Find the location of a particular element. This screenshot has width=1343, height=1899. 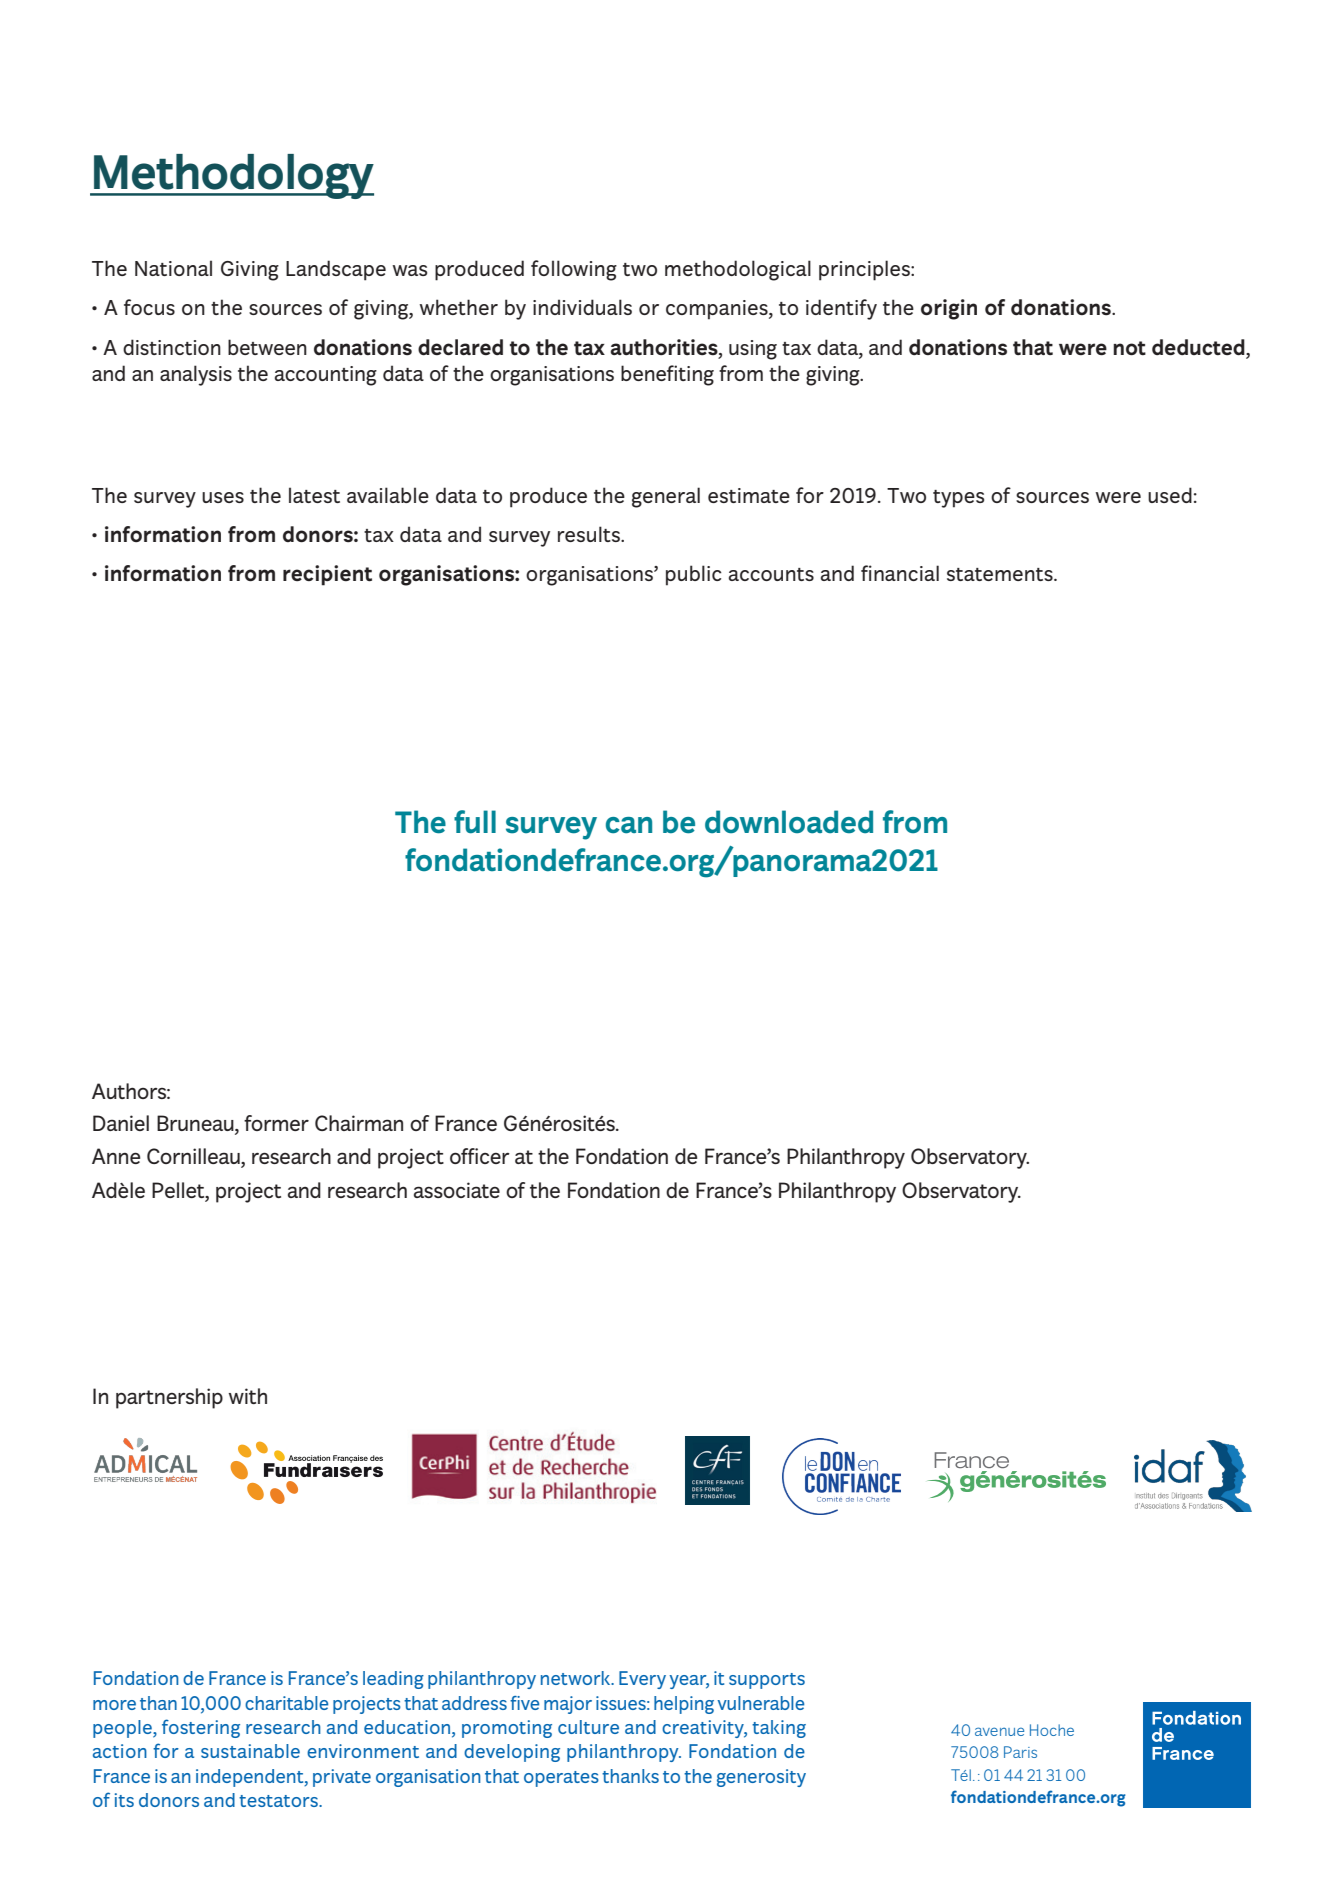

former is located at coordinates (276, 1123).
